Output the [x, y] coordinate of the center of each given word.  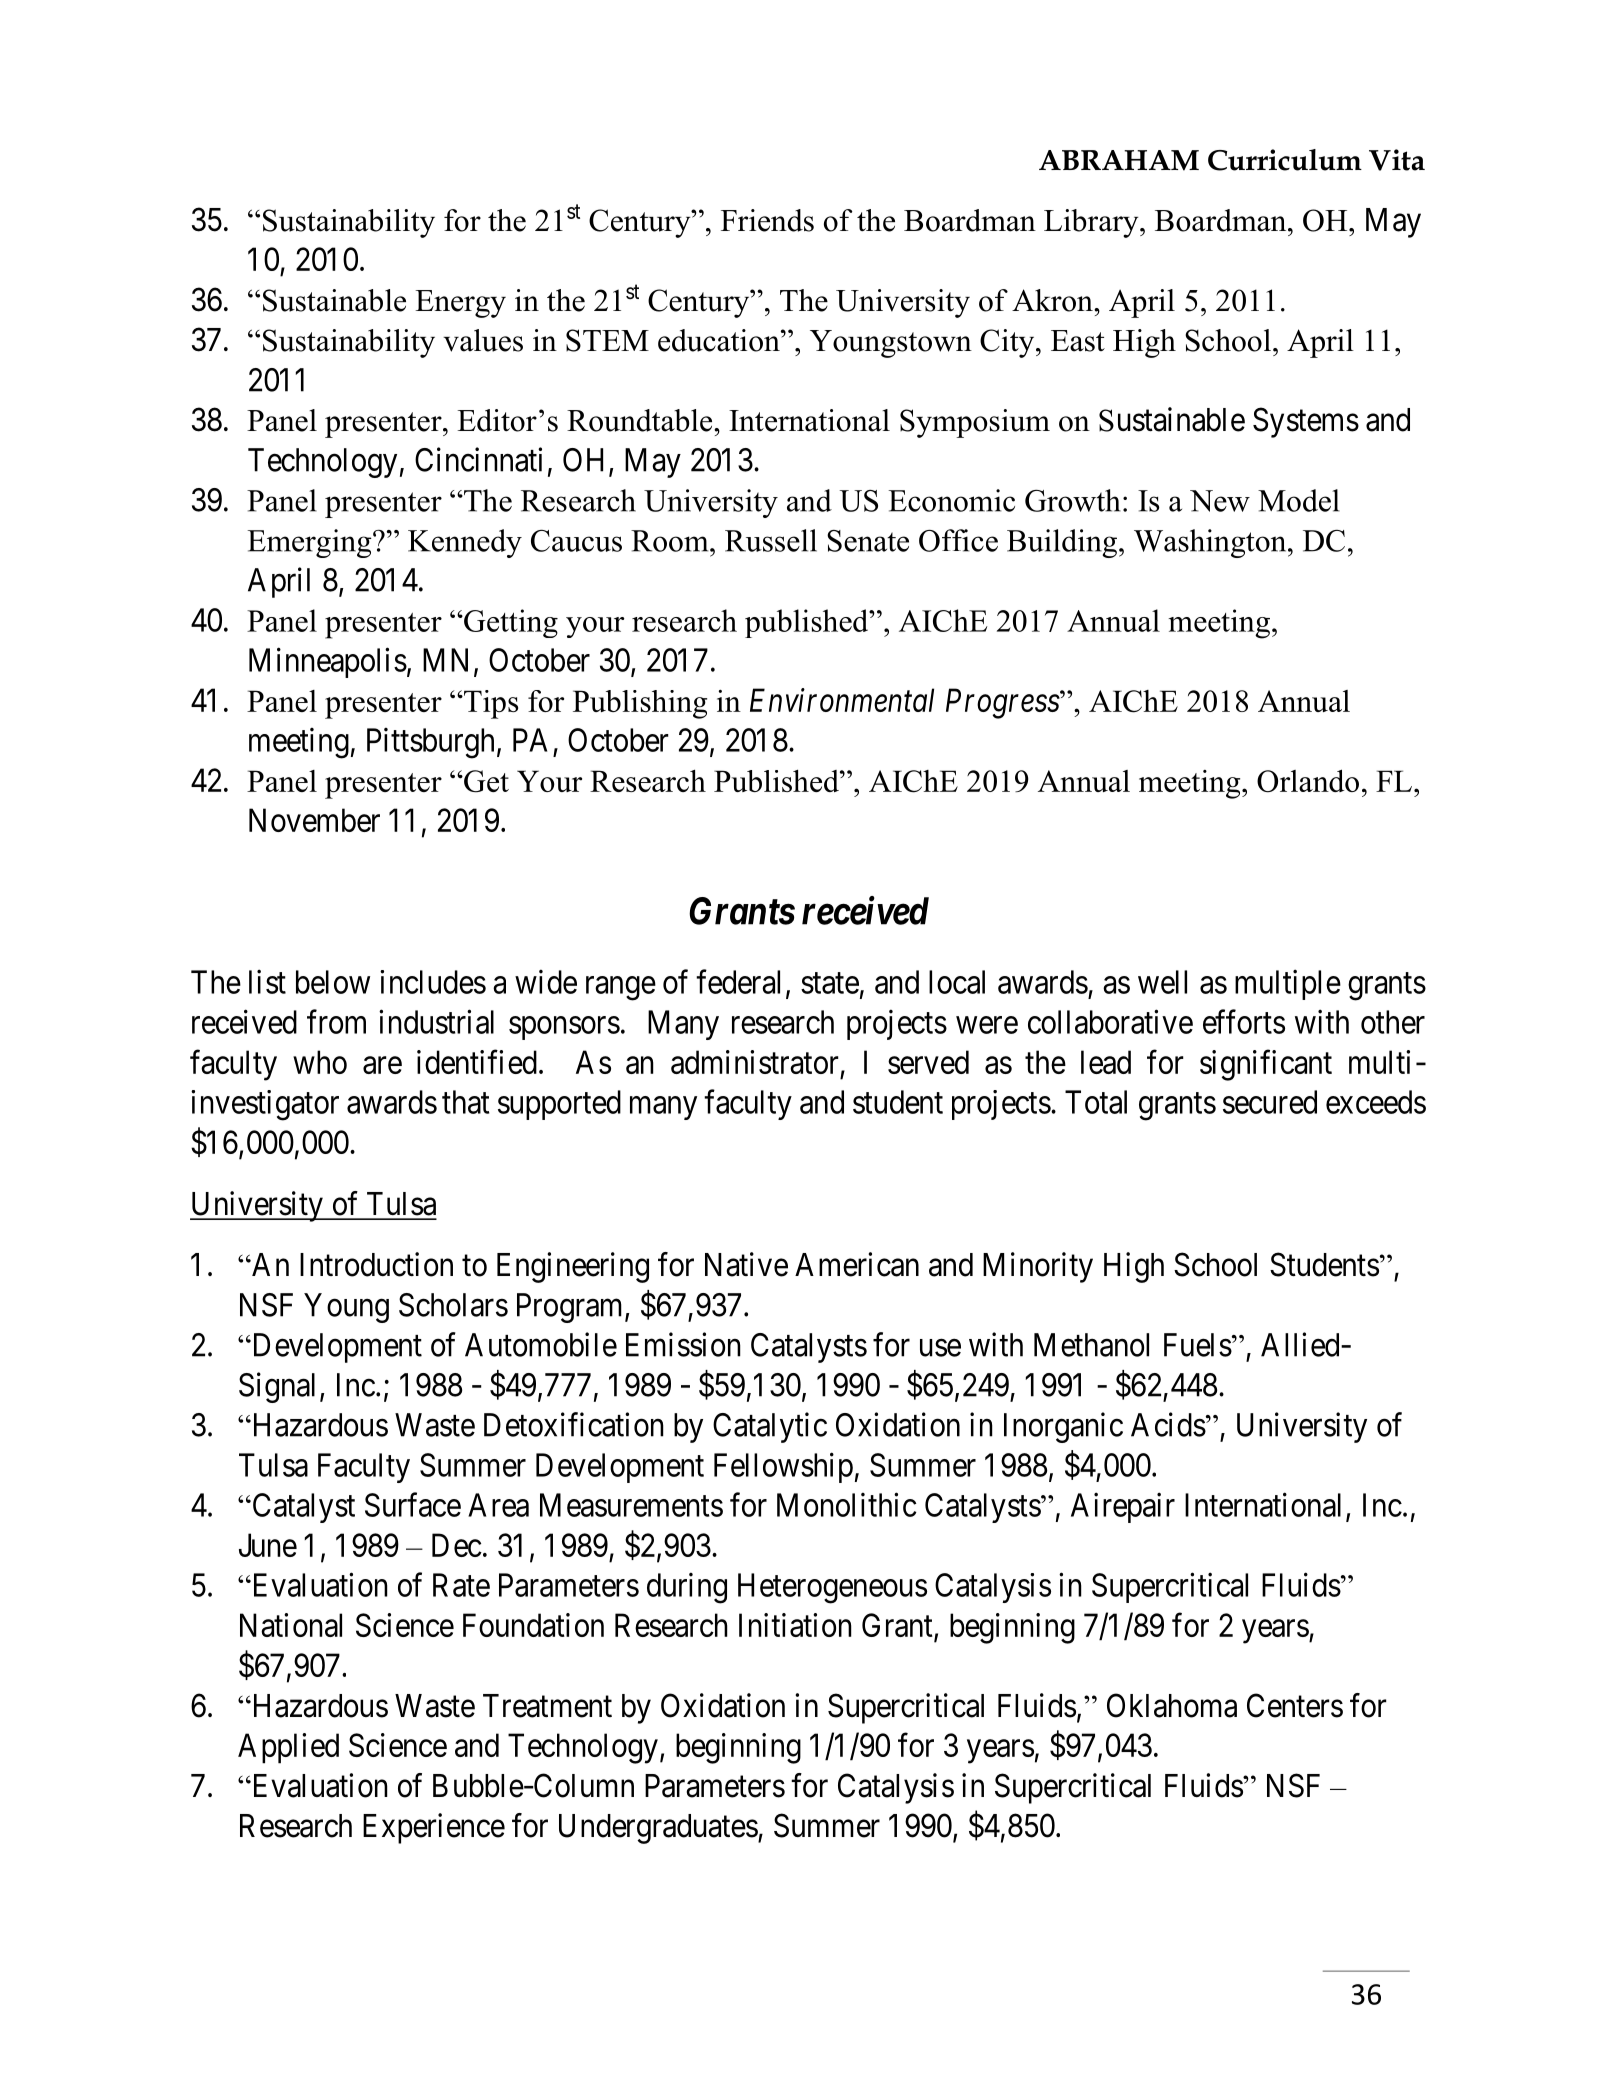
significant [1266, 1065]
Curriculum [1285, 160]
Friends [767, 220]
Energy [460, 304]
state [830, 983]
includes [433, 982]
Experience [434, 1828]
